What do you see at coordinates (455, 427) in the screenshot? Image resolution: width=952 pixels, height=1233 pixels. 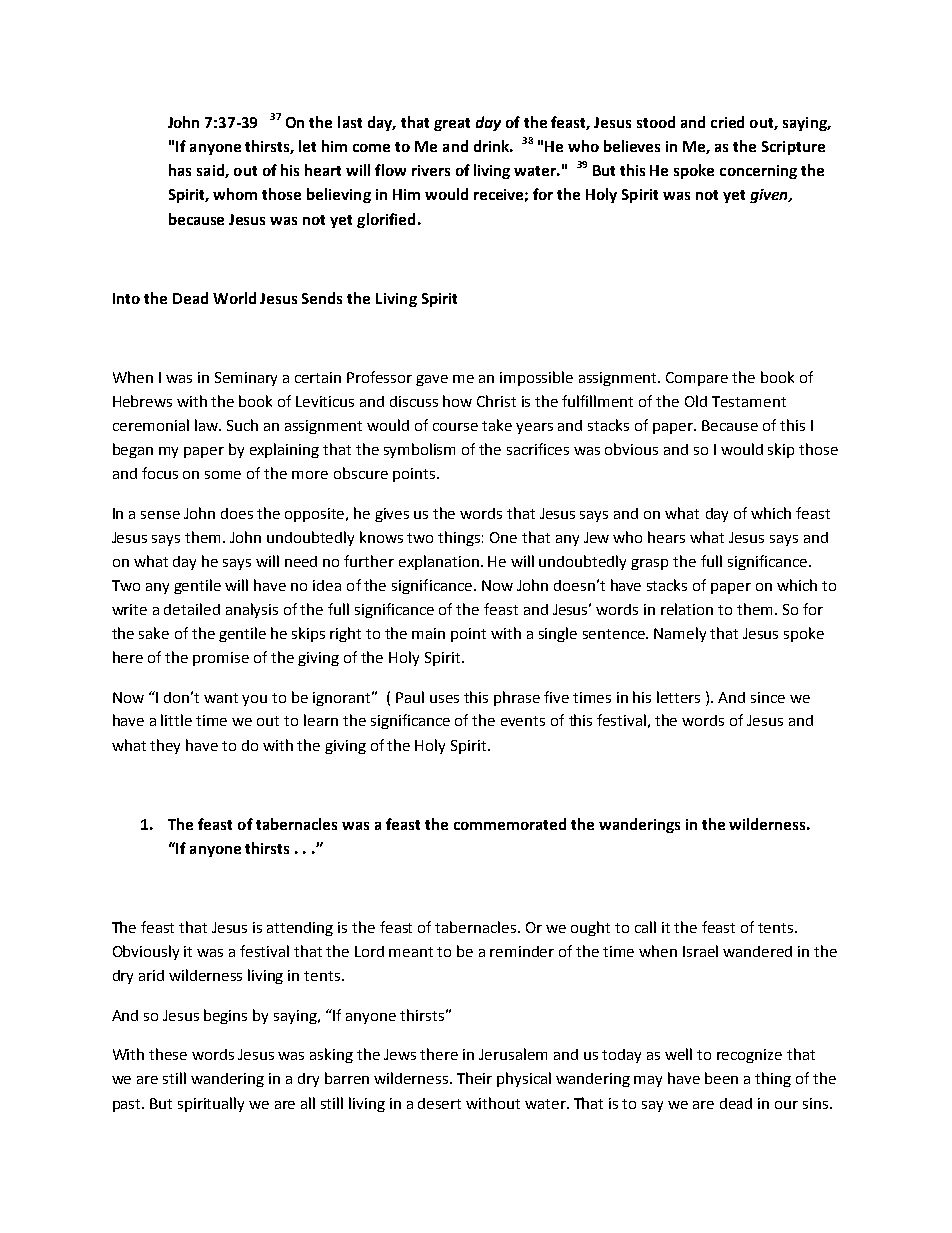 I see `course` at bounding box center [455, 427].
